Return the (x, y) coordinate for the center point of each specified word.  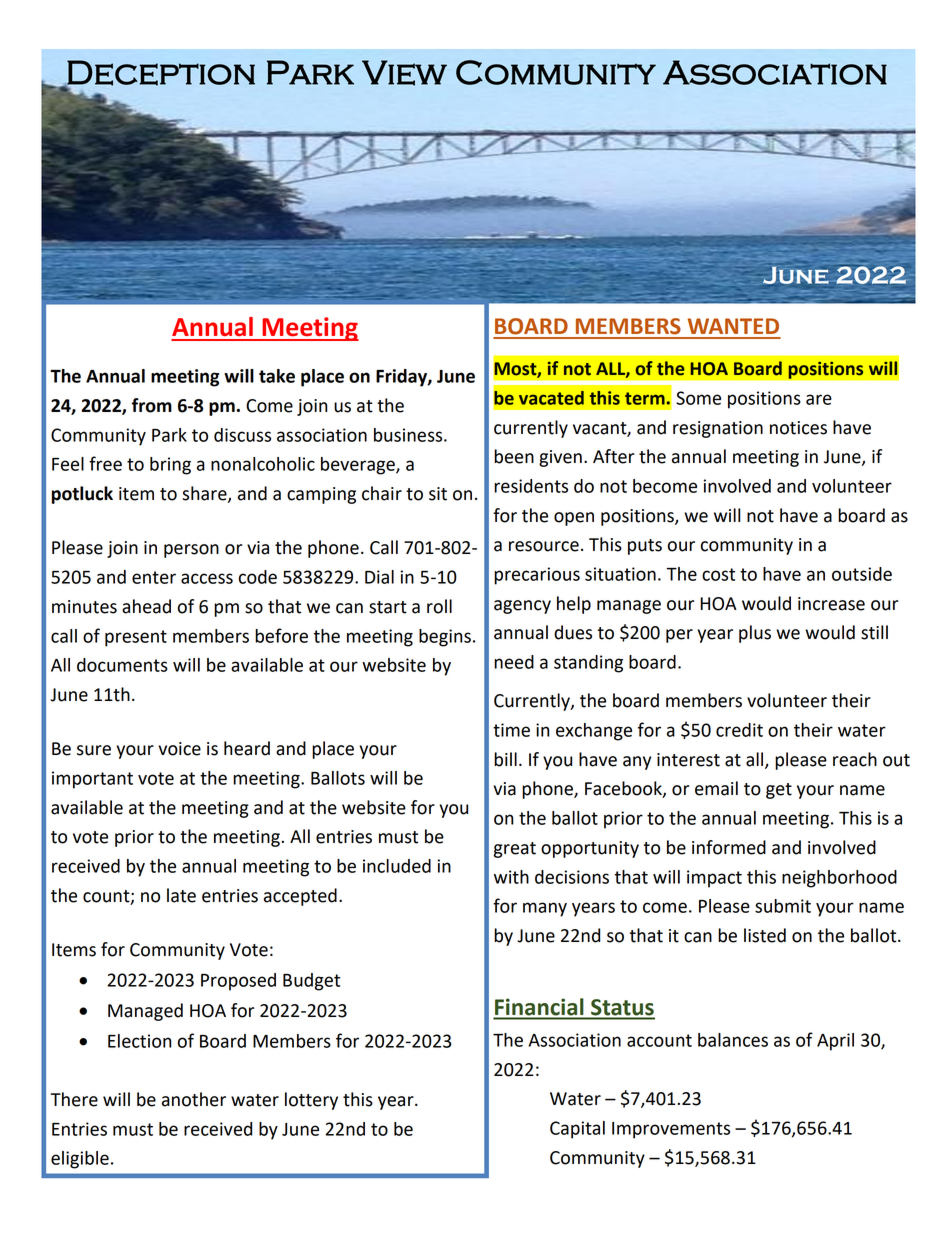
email (716, 788)
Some (698, 398)
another (194, 1099)
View (404, 73)
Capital (577, 1130)
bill (505, 759)
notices (798, 428)
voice (179, 749)
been (514, 456)
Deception (160, 73)
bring (170, 466)
